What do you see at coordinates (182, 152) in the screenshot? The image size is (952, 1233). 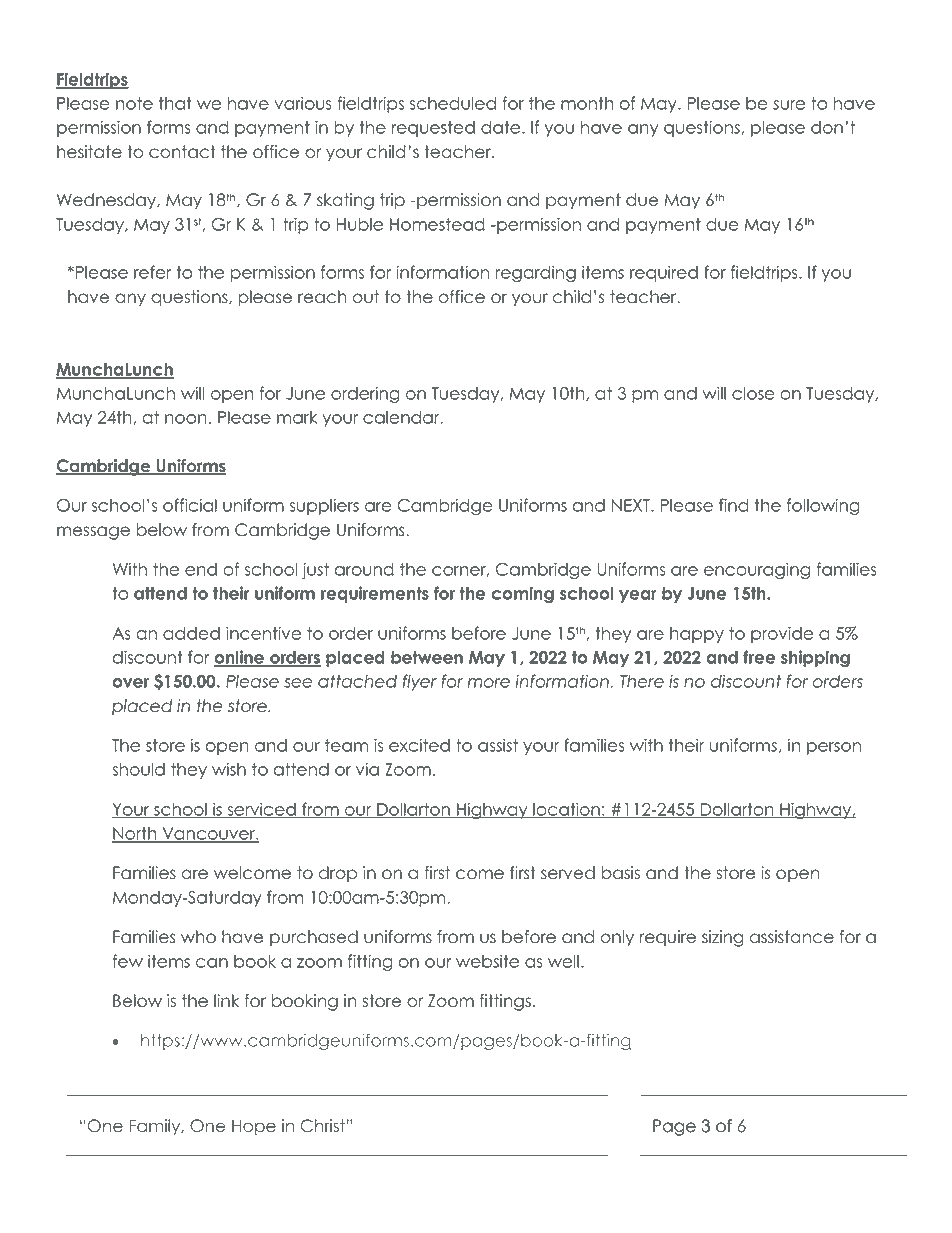 I see `contact` at bounding box center [182, 152].
